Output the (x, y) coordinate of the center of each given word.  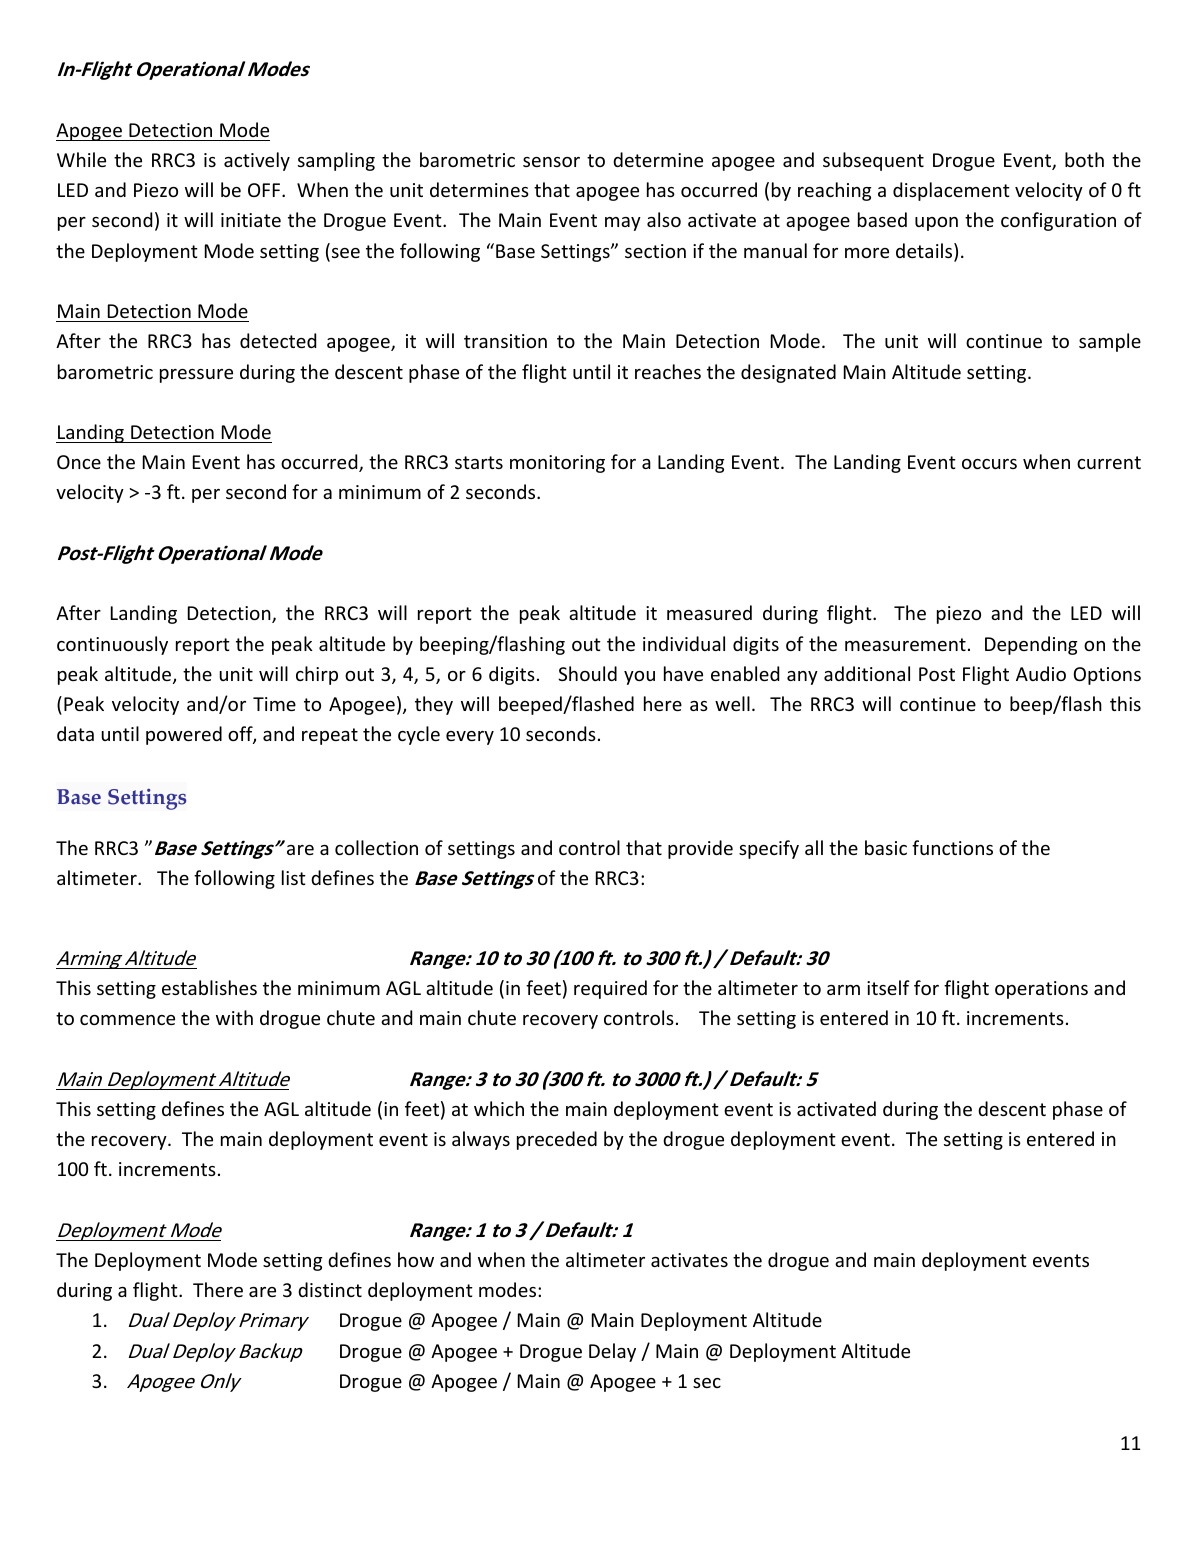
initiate (251, 220)
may (623, 224)
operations (1041, 990)
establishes (209, 987)
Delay (612, 1352)
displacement (951, 191)
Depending (1031, 645)
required (610, 989)
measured (709, 612)
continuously (112, 645)
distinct (330, 1289)
